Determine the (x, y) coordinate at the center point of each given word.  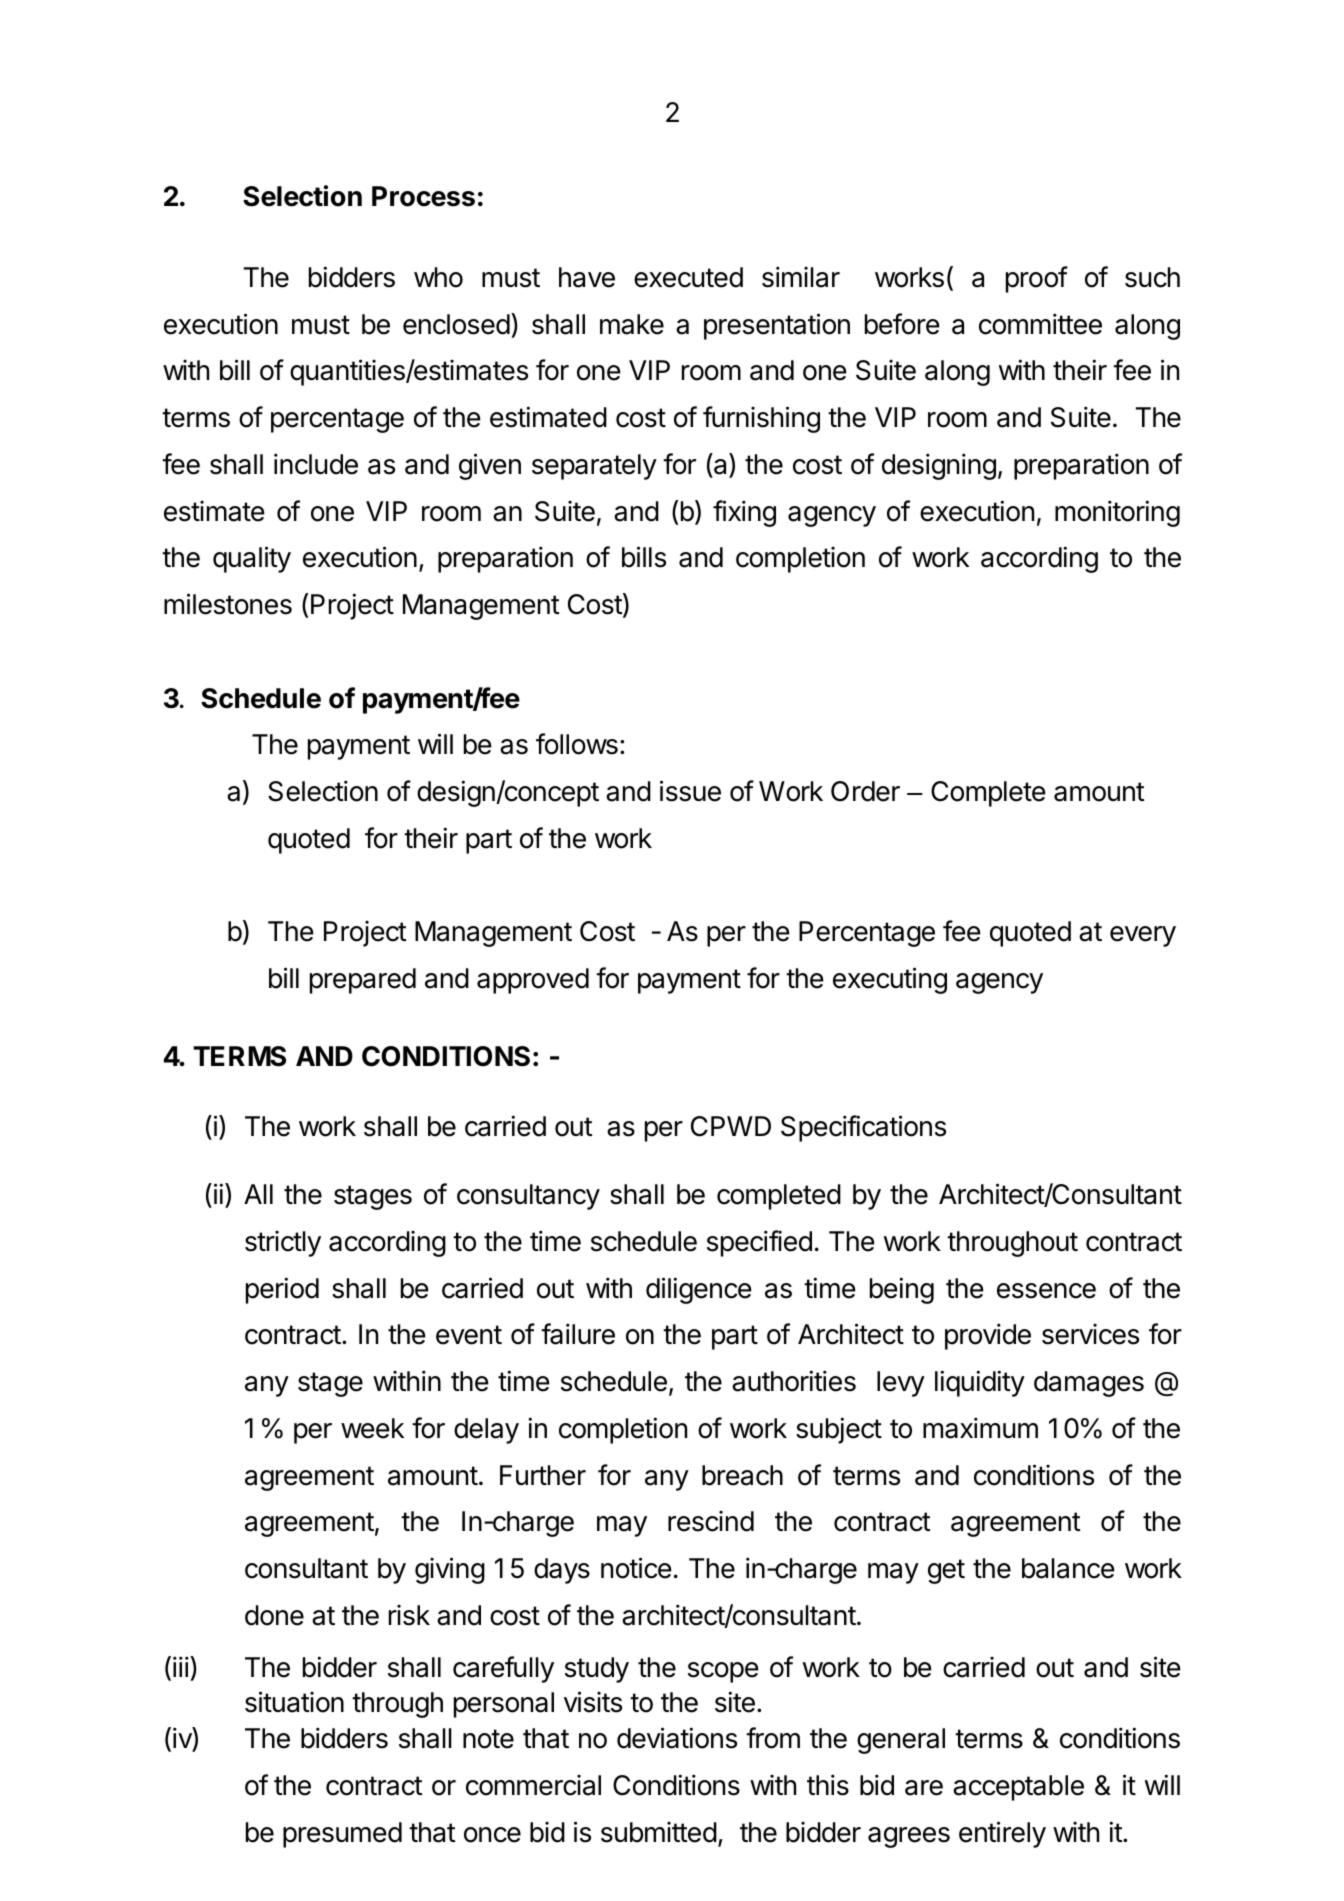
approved (533, 981)
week (372, 1428)
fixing (744, 513)
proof (1037, 279)
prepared (363, 981)
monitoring (1117, 513)
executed (688, 277)
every (1143, 936)
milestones (228, 604)
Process (423, 196)
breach (742, 1475)
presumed (342, 1835)
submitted (659, 1832)
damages (1089, 1384)
